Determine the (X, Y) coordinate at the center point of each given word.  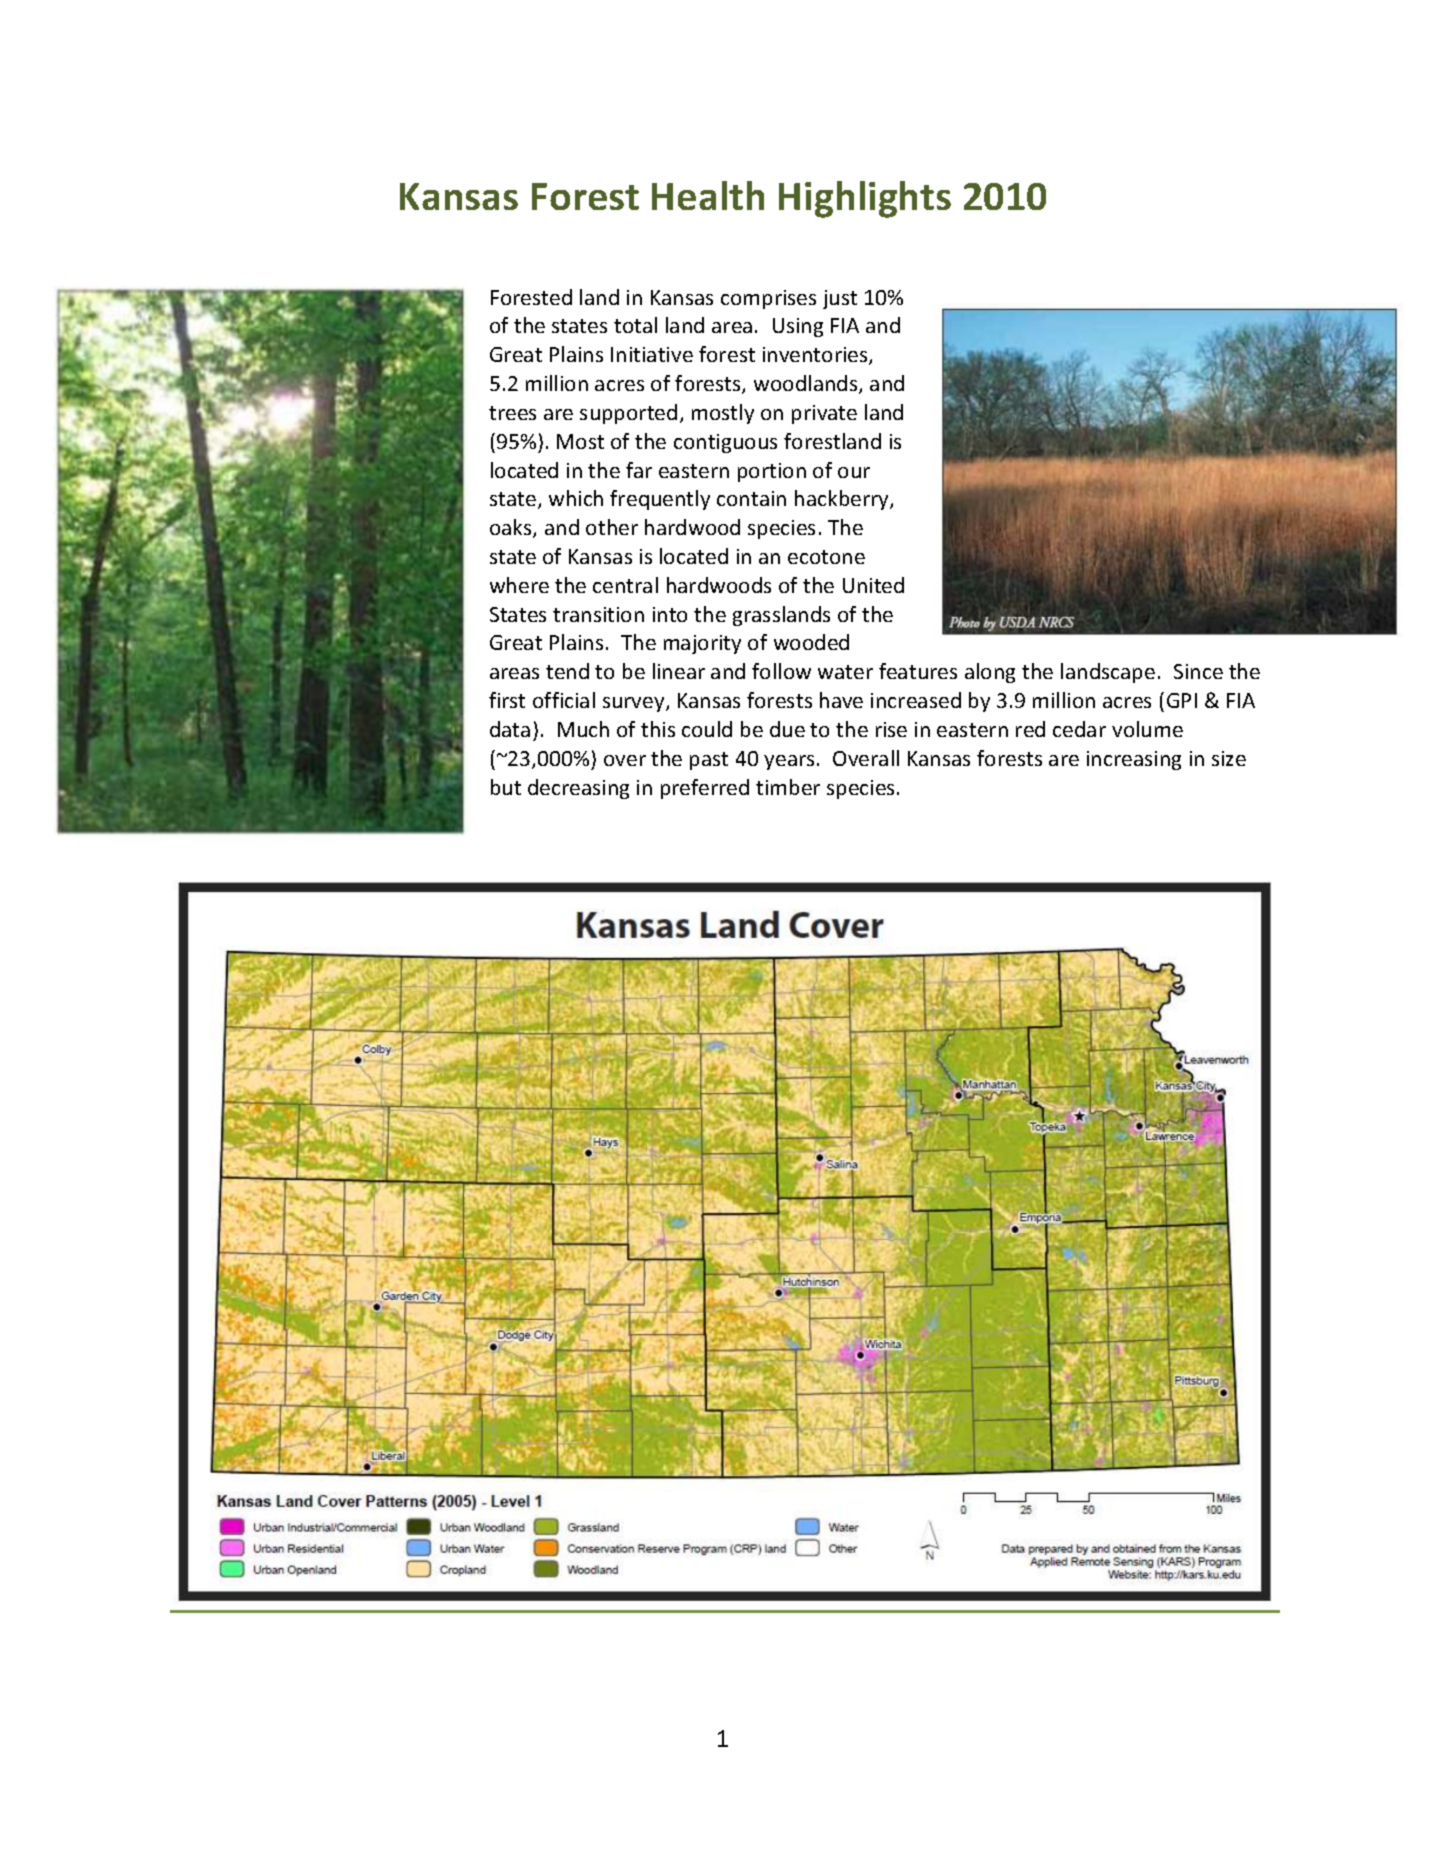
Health (708, 195)
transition (598, 614)
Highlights (865, 199)
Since (1198, 671)
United (873, 585)
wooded (811, 642)
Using (798, 327)
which (576, 498)
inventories (816, 356)
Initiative (652, 354)
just (840, 299)
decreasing (578, 789)
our (854, 472)
